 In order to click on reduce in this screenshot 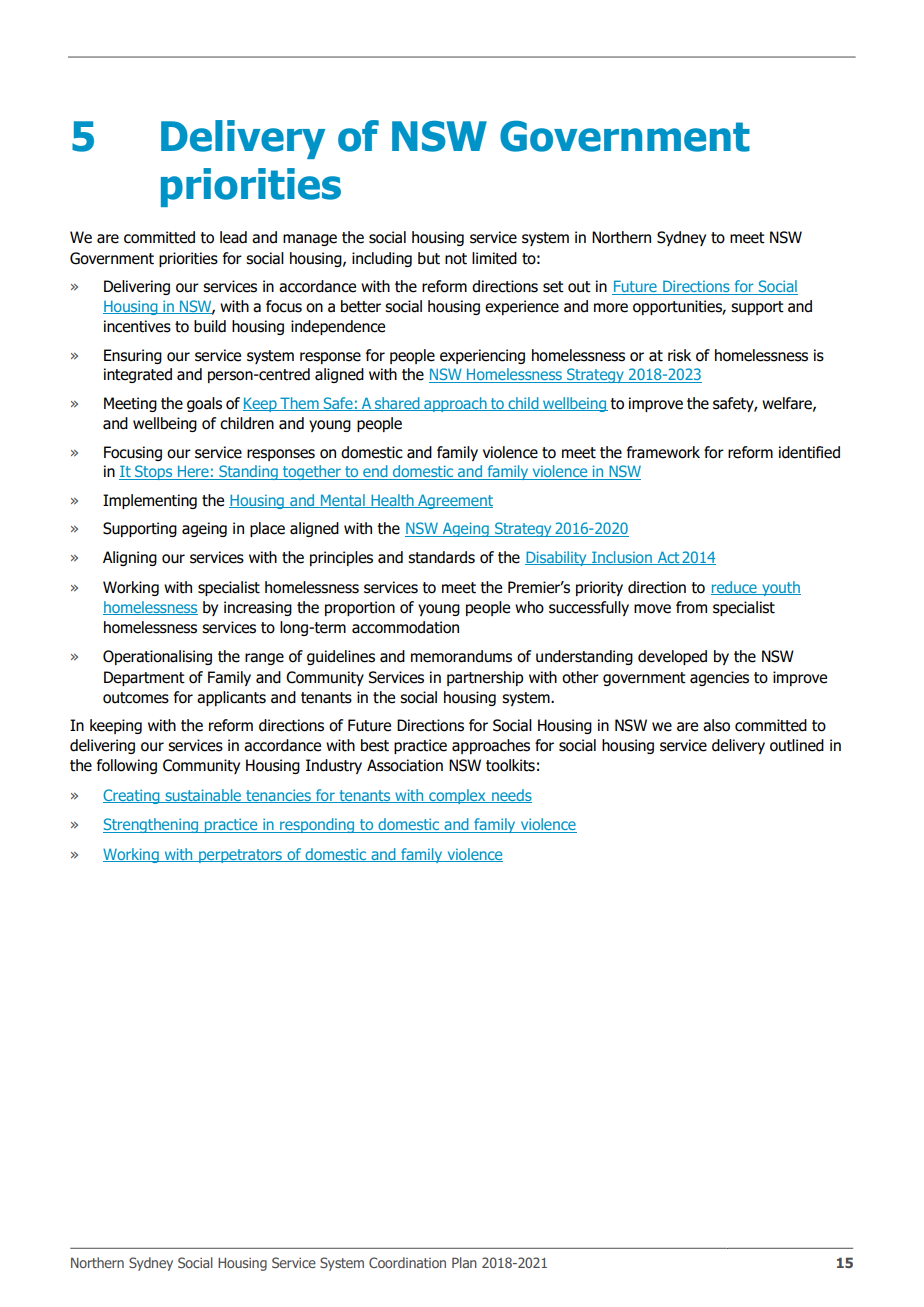, I will do `click(735, 588)`.
